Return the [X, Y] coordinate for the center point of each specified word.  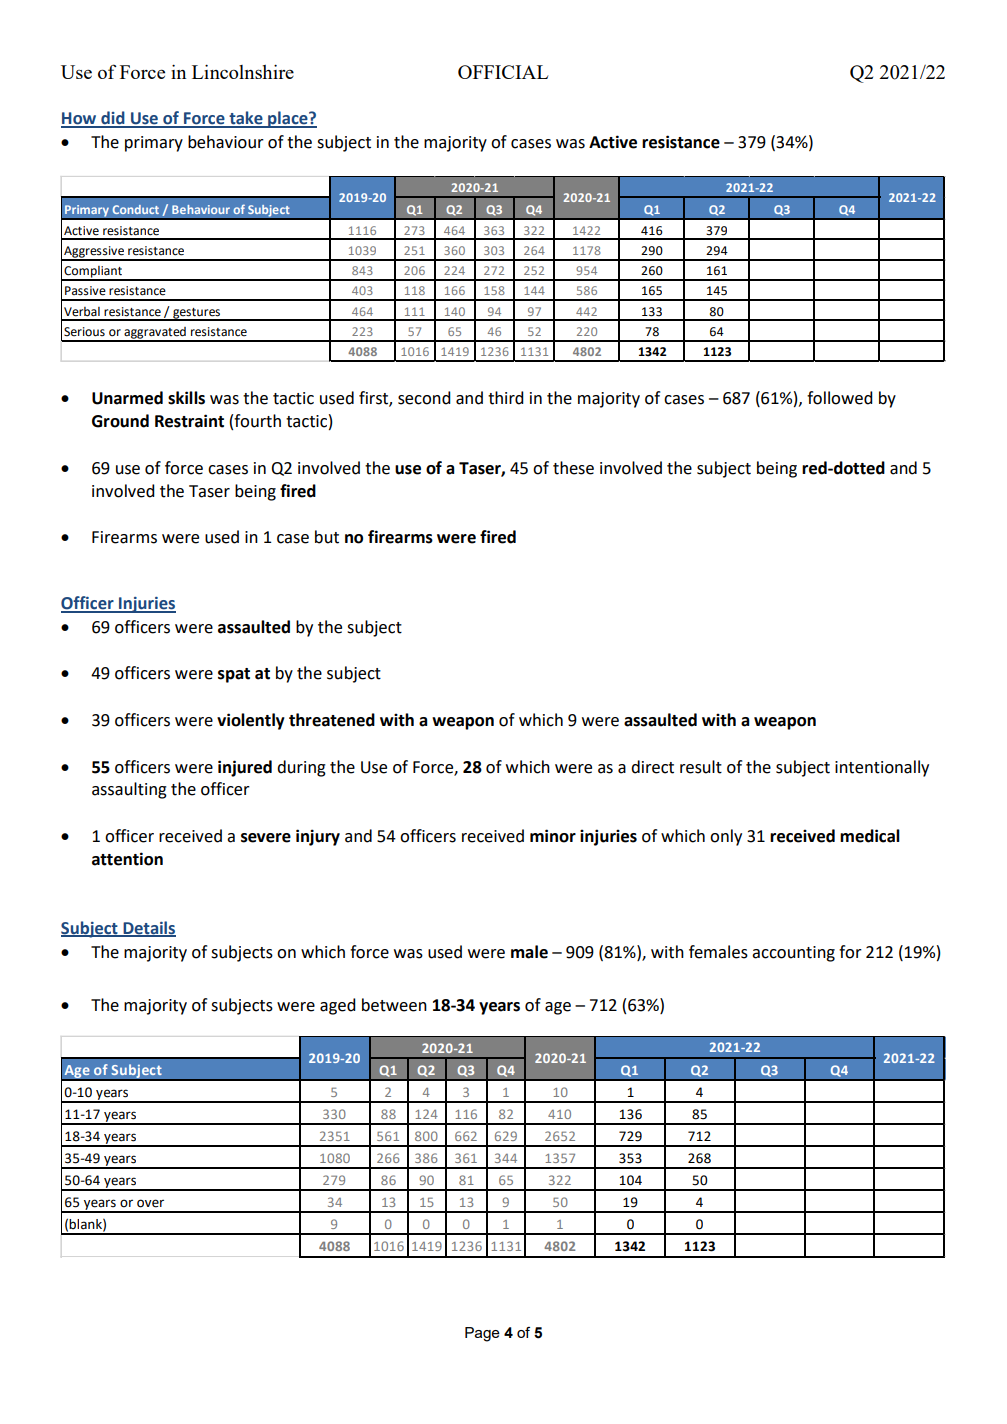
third [506, 398]
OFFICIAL [503, 72]
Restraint [189, 421]
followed [840, 398]
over [150, 1203]
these [573, 468]
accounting [793, 954]
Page [482, 1334]
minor [553, 836]
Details [148, 928]
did [113, 119]
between [394, 1005]
